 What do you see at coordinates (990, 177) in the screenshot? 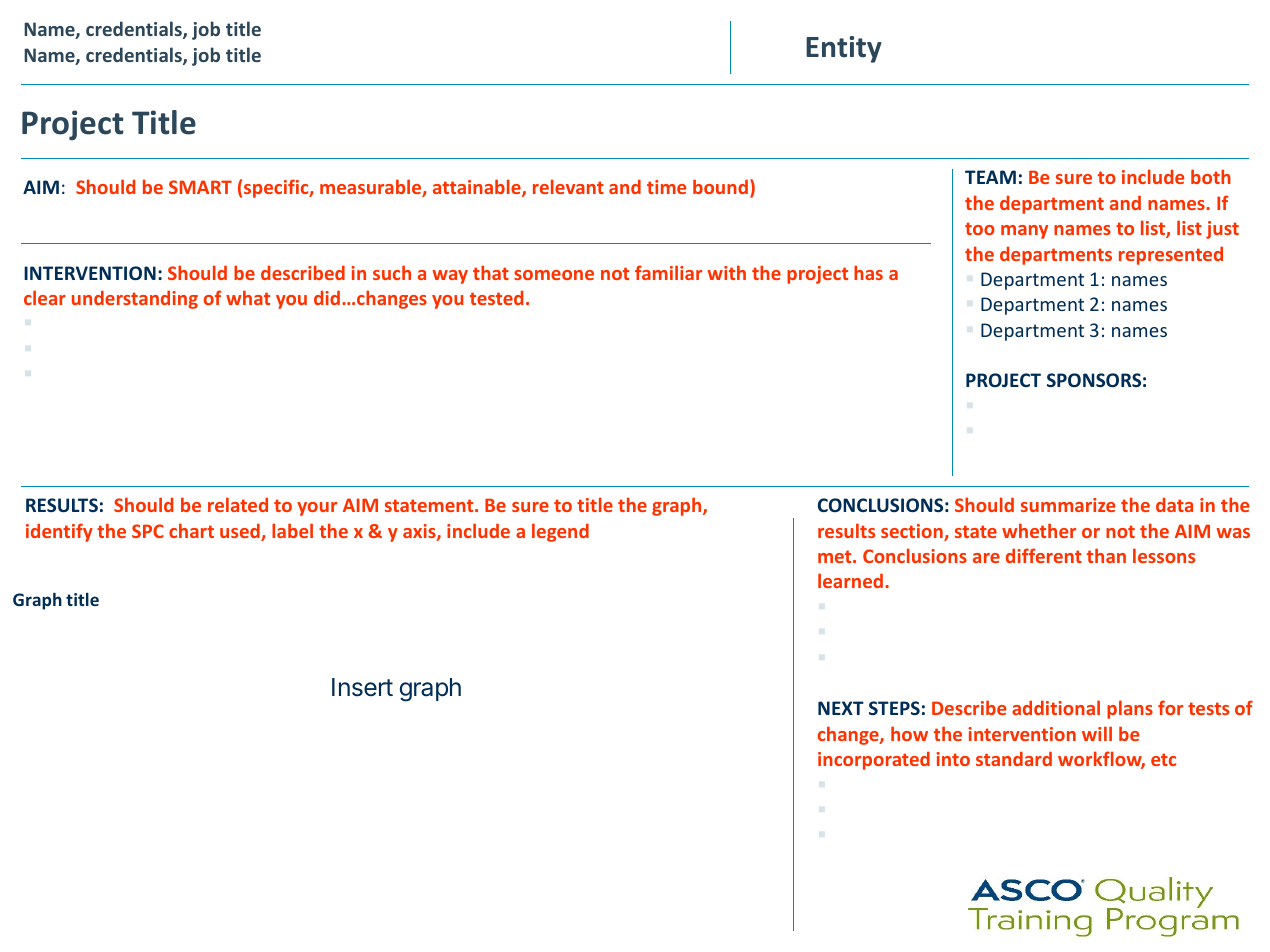
I see `TEAM` at bounding box center [990, 177].
